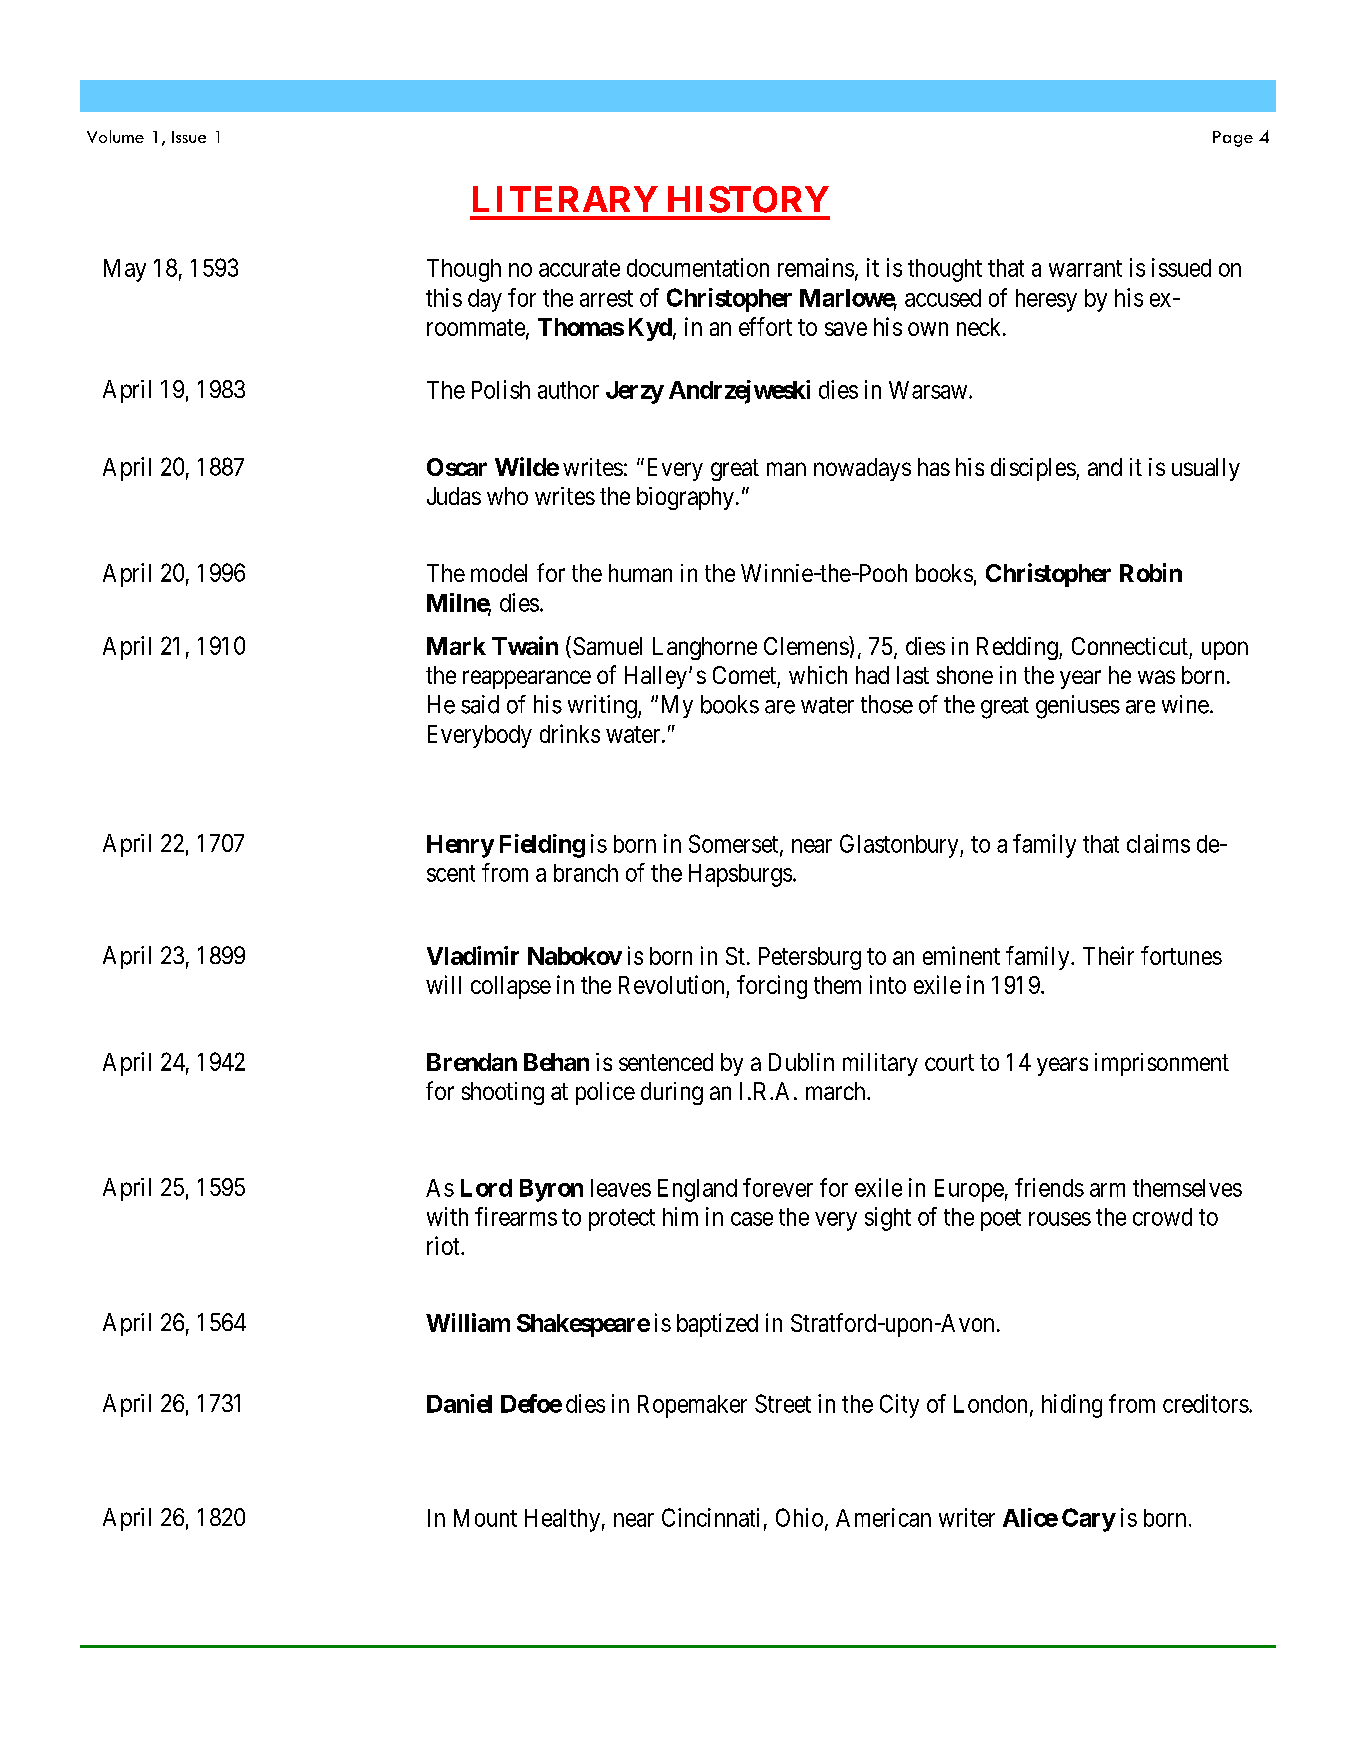 The height and width of the image is (1755, 1356). I want to click on Connecticut, so click(1130, 646).
